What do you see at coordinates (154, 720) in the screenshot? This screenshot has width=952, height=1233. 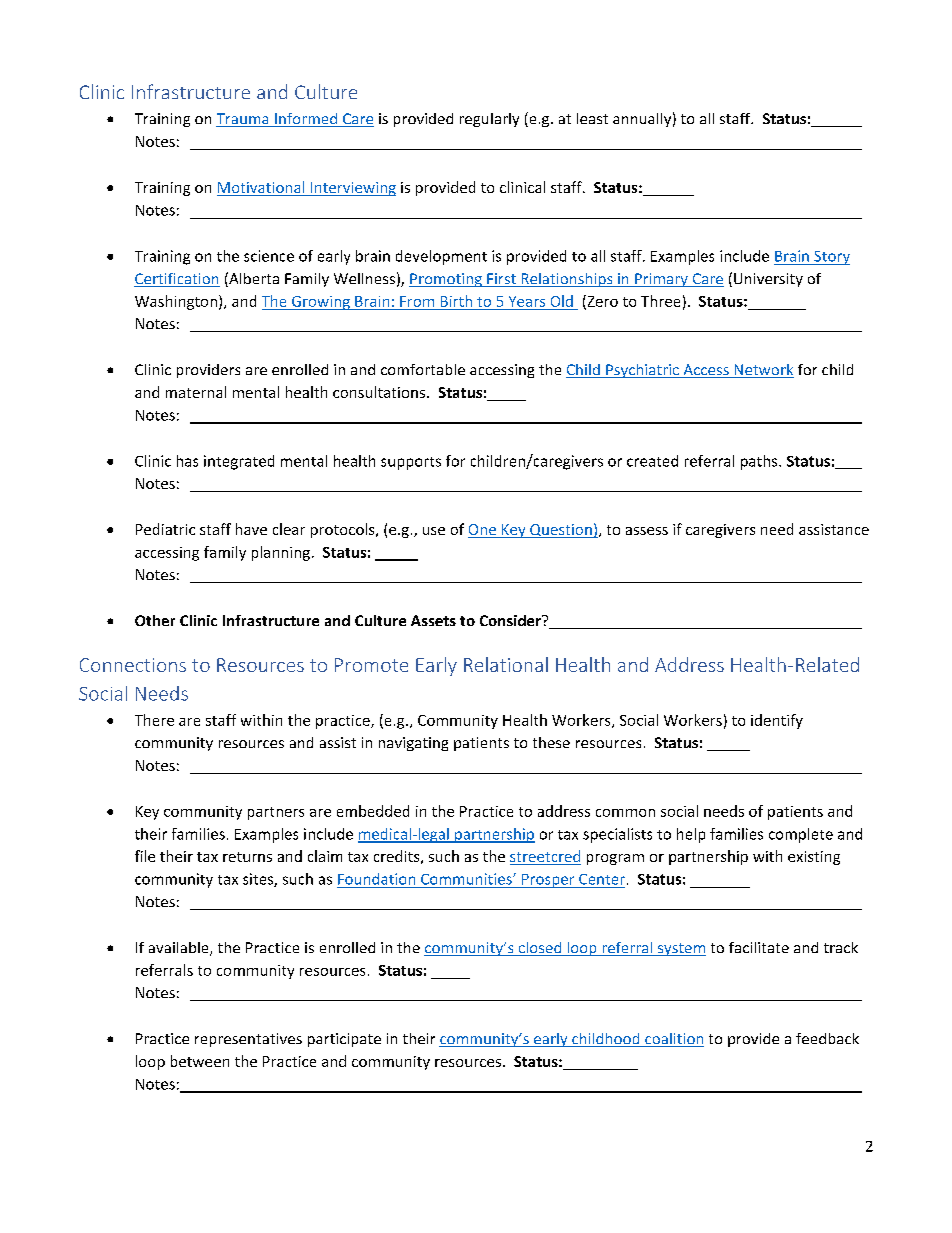 I see `There` at bounding box center [154, 720].
